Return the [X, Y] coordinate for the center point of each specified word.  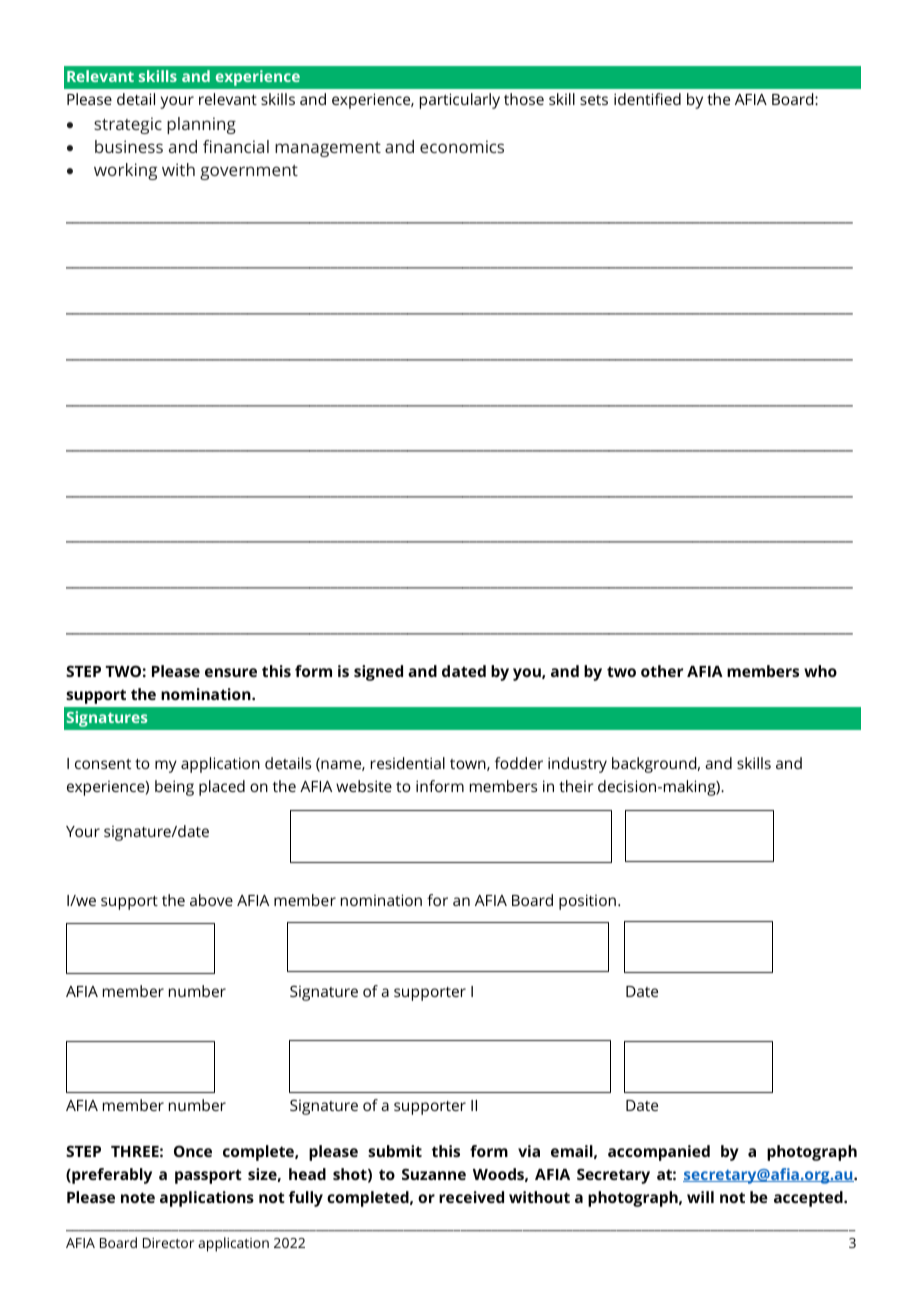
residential [408, 763]
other [662, 671]
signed [378, 673]
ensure [231, 672]
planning [201, 125]
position [587, 902]
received [471, 1197]
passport [208, 1176]
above [211, 900]
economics [462, 146]
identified [647, 99]
